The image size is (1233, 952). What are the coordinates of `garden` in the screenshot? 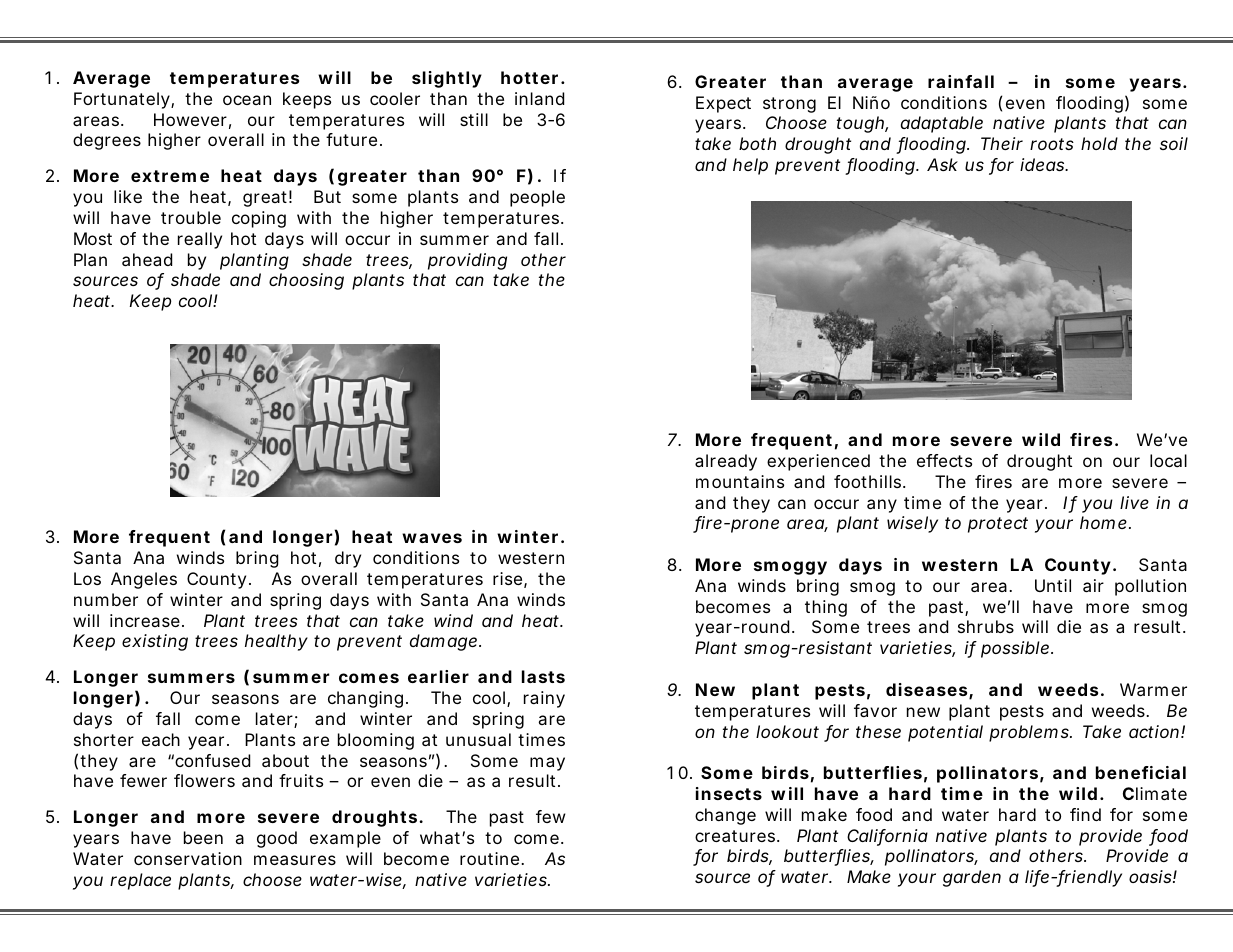 It's located at (972, 878).
